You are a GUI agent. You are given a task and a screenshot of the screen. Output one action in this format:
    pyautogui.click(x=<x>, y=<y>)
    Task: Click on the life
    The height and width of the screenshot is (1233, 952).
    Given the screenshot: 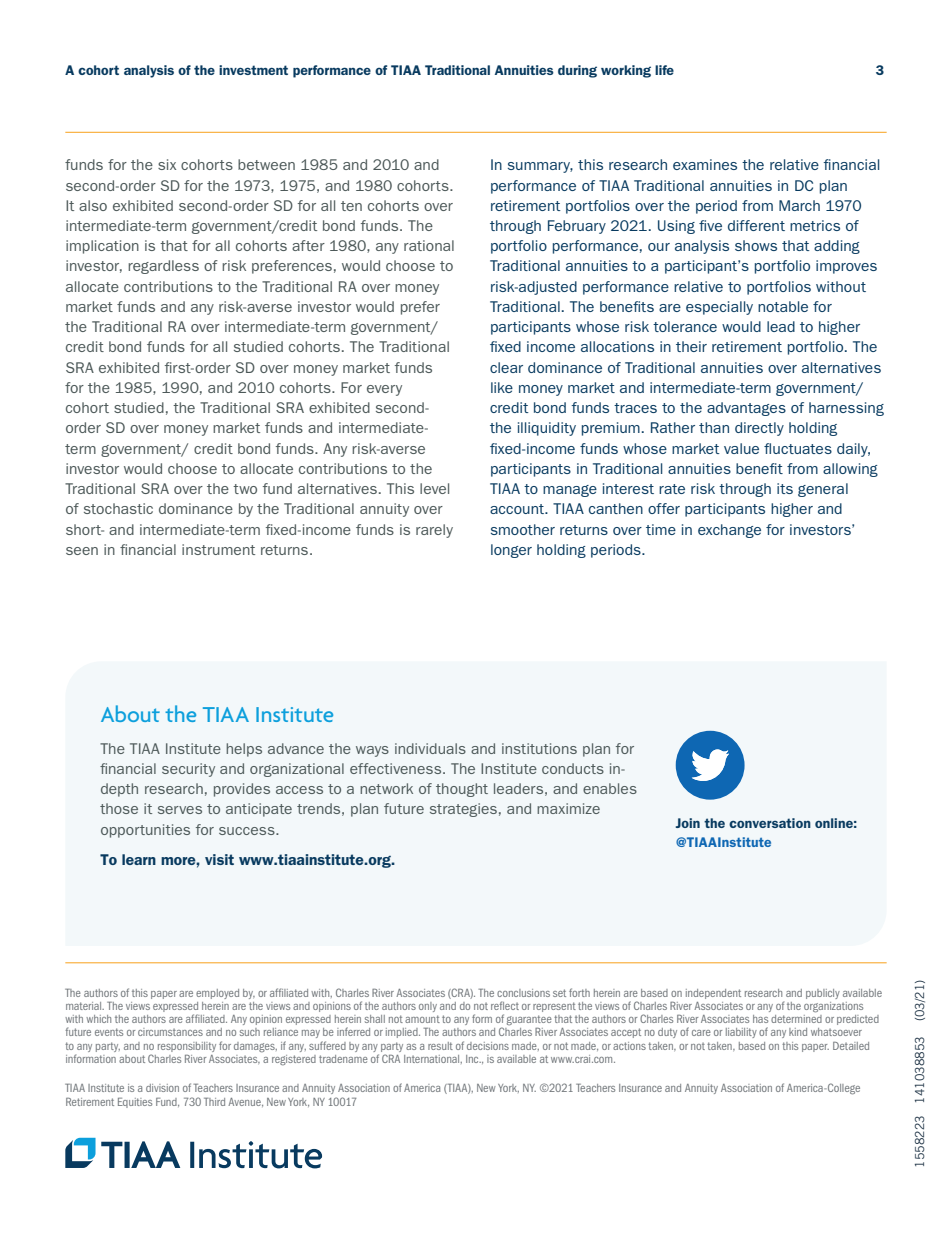 What is the action you would take?
    pyautogui.click(x=664, y=70)
